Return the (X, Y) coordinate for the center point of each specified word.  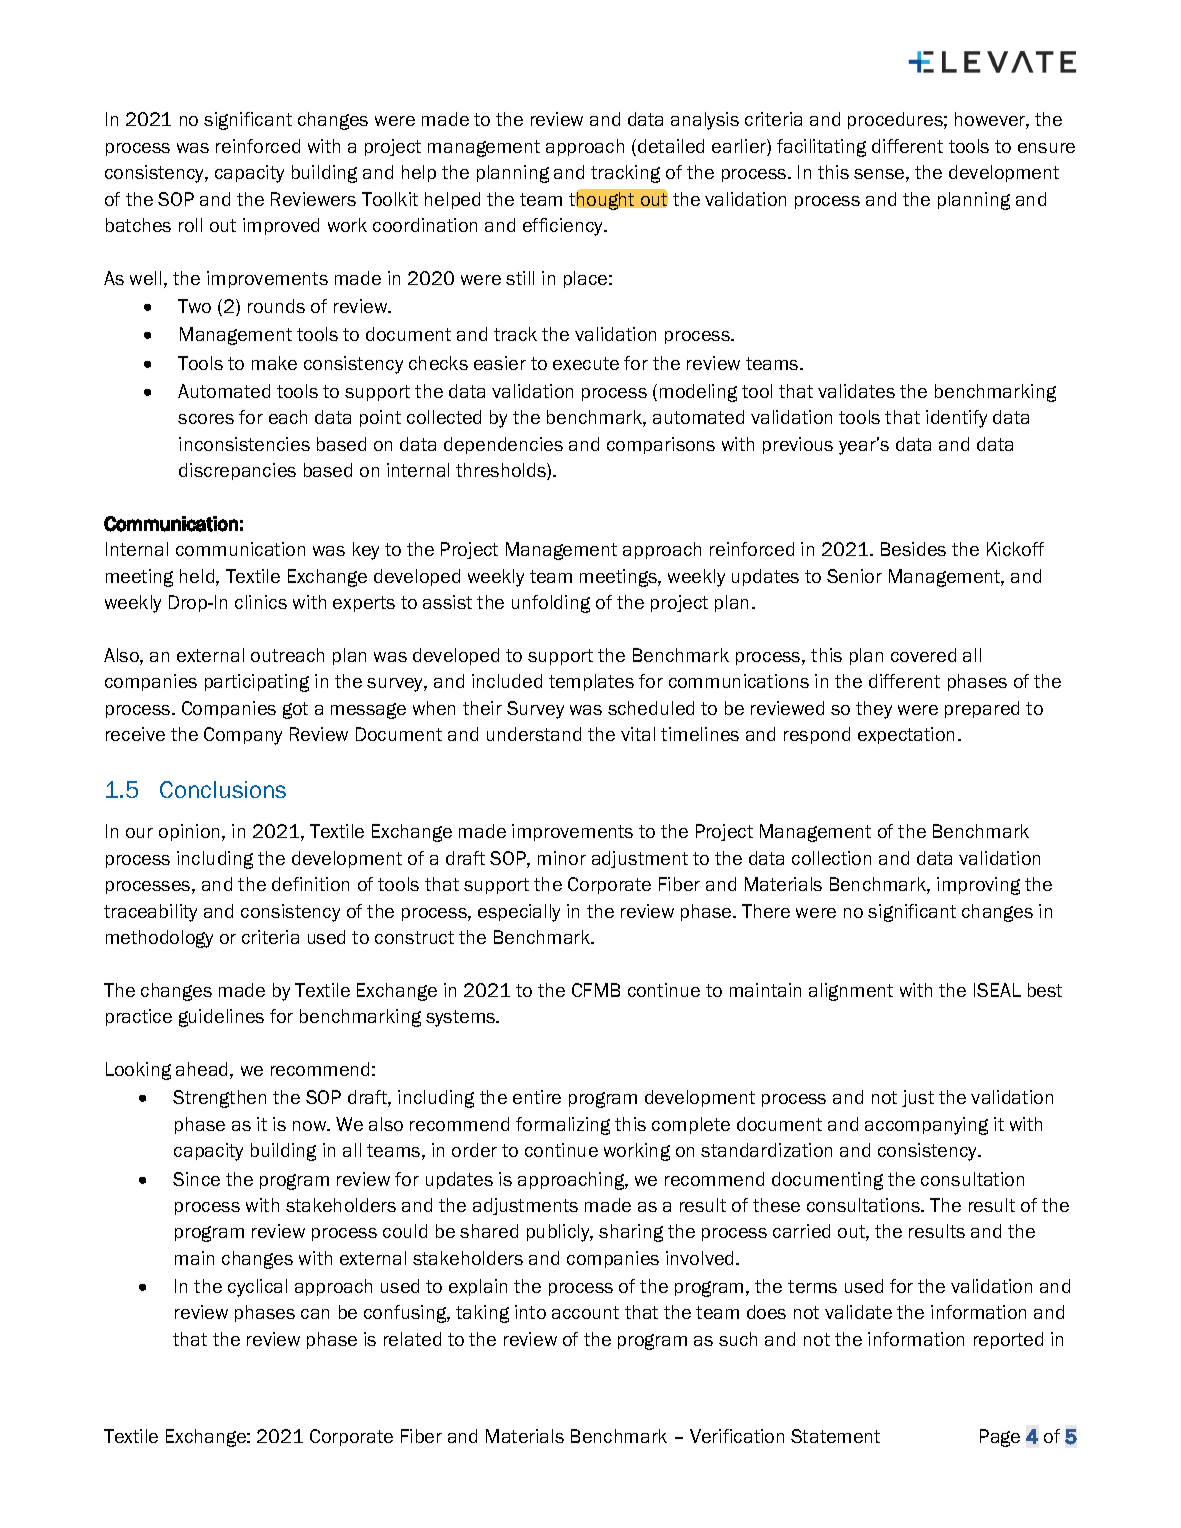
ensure (1046, 148)
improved (281, 226)
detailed (671, 146)
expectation (906, 735)
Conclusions (223, 789)
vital (638, 734)
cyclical (257, 1288)
